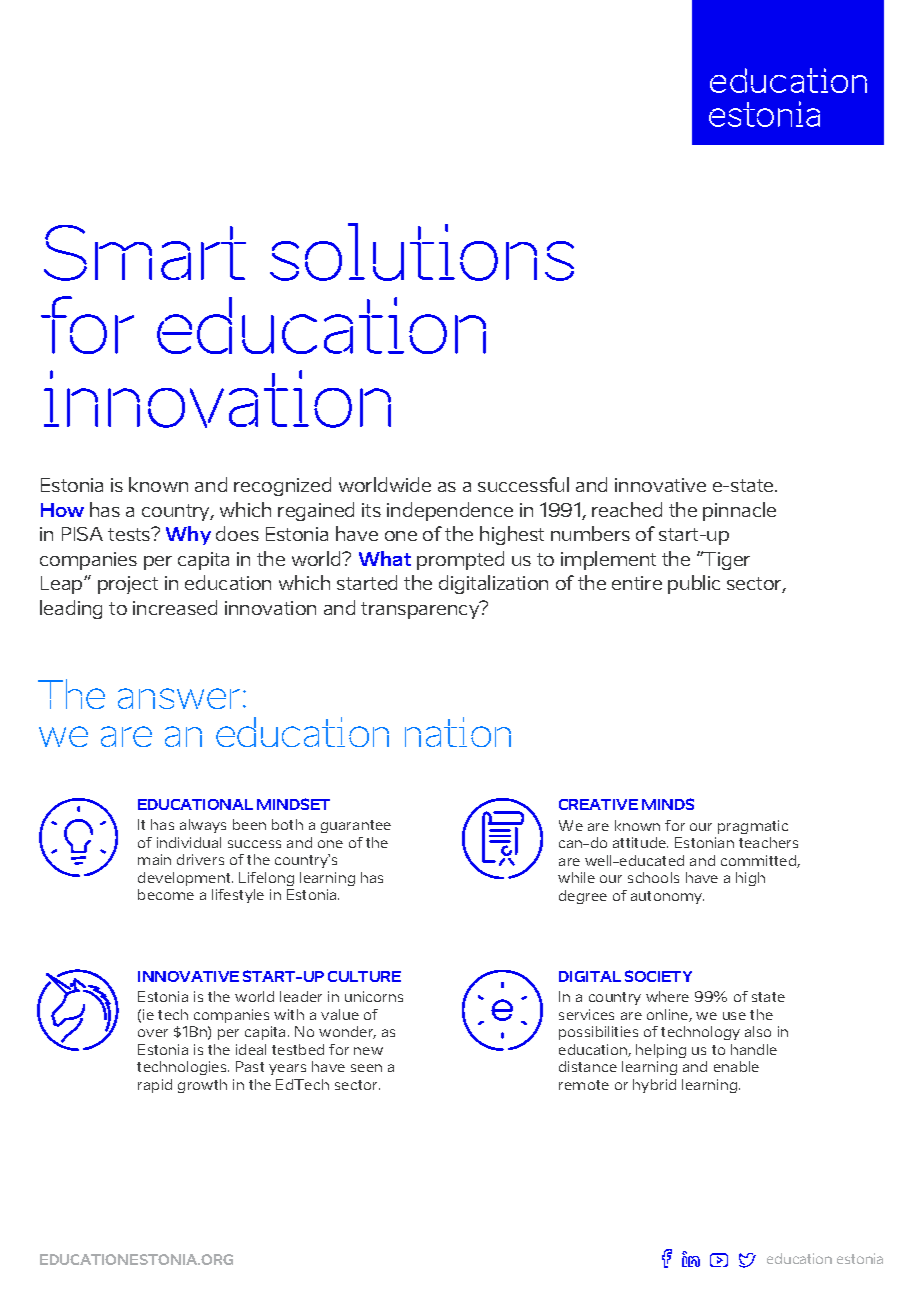 The width and height of the screenshot is (924, 1309). I want to click on independence, so click(450, 511).
